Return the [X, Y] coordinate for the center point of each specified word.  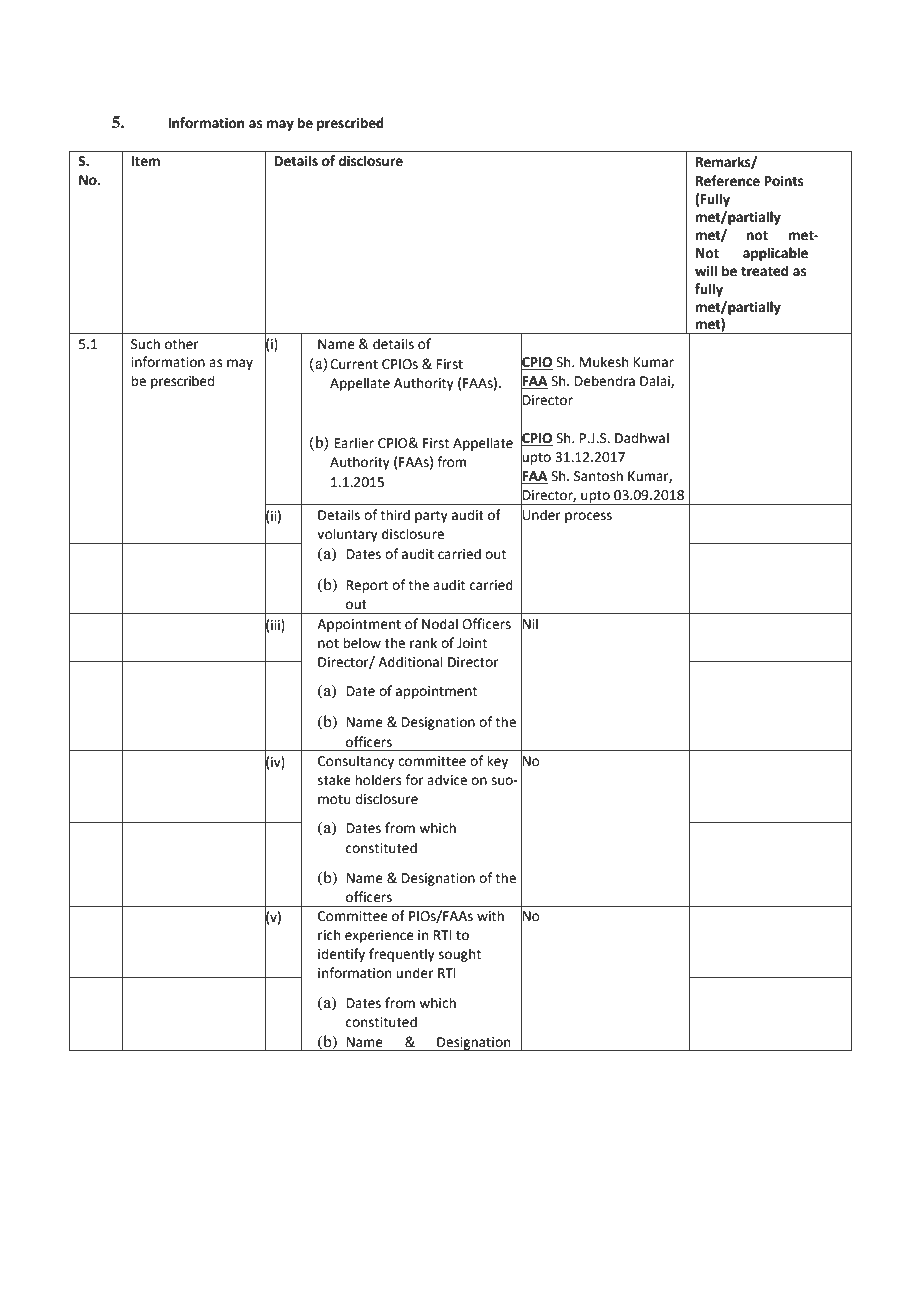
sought [460, 955]
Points [784, 181]
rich [329, 935]
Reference [728, 181]
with [490, 916]
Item [145, 161]
